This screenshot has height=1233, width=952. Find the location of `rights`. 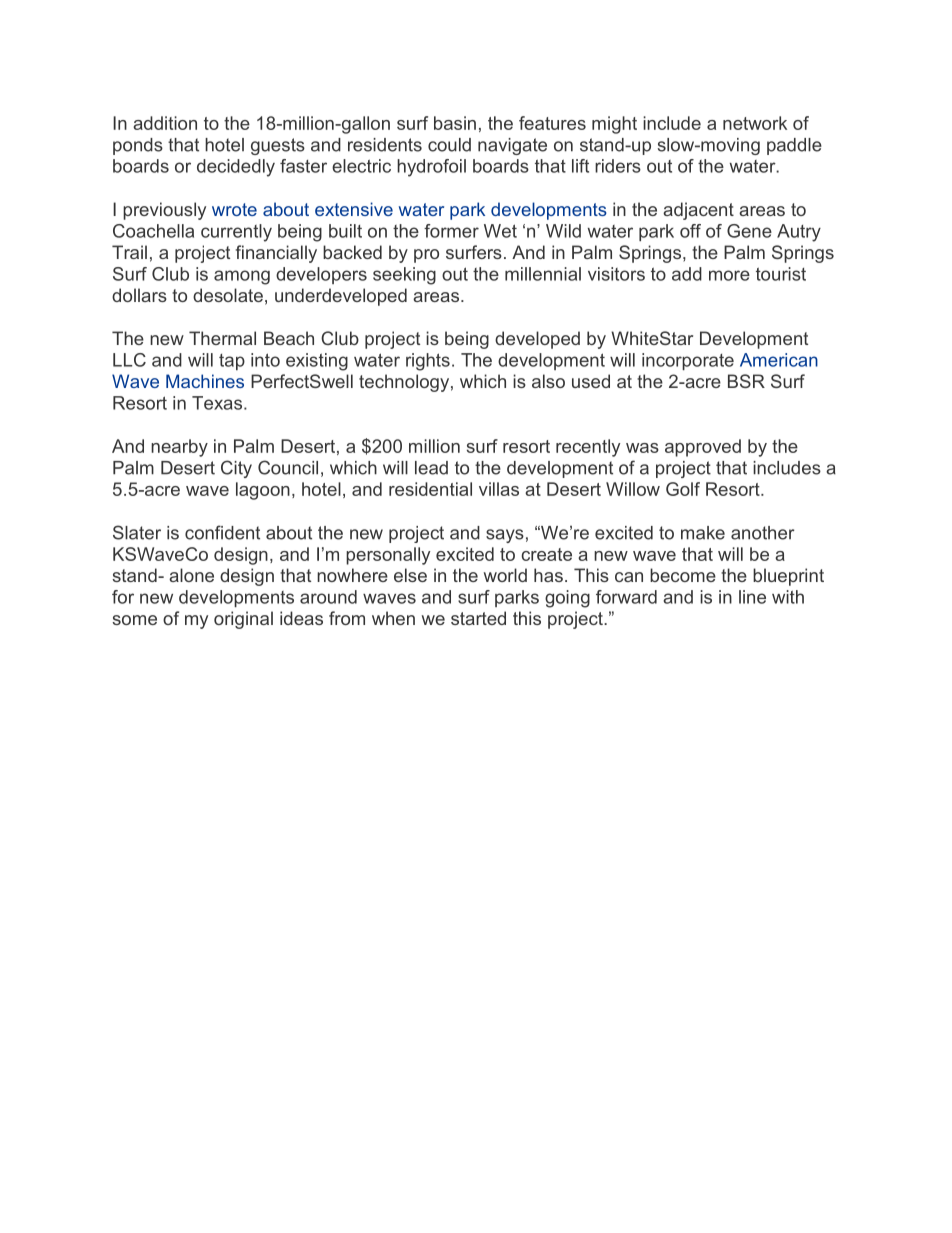

rights is located at coordinates (428, 362).
